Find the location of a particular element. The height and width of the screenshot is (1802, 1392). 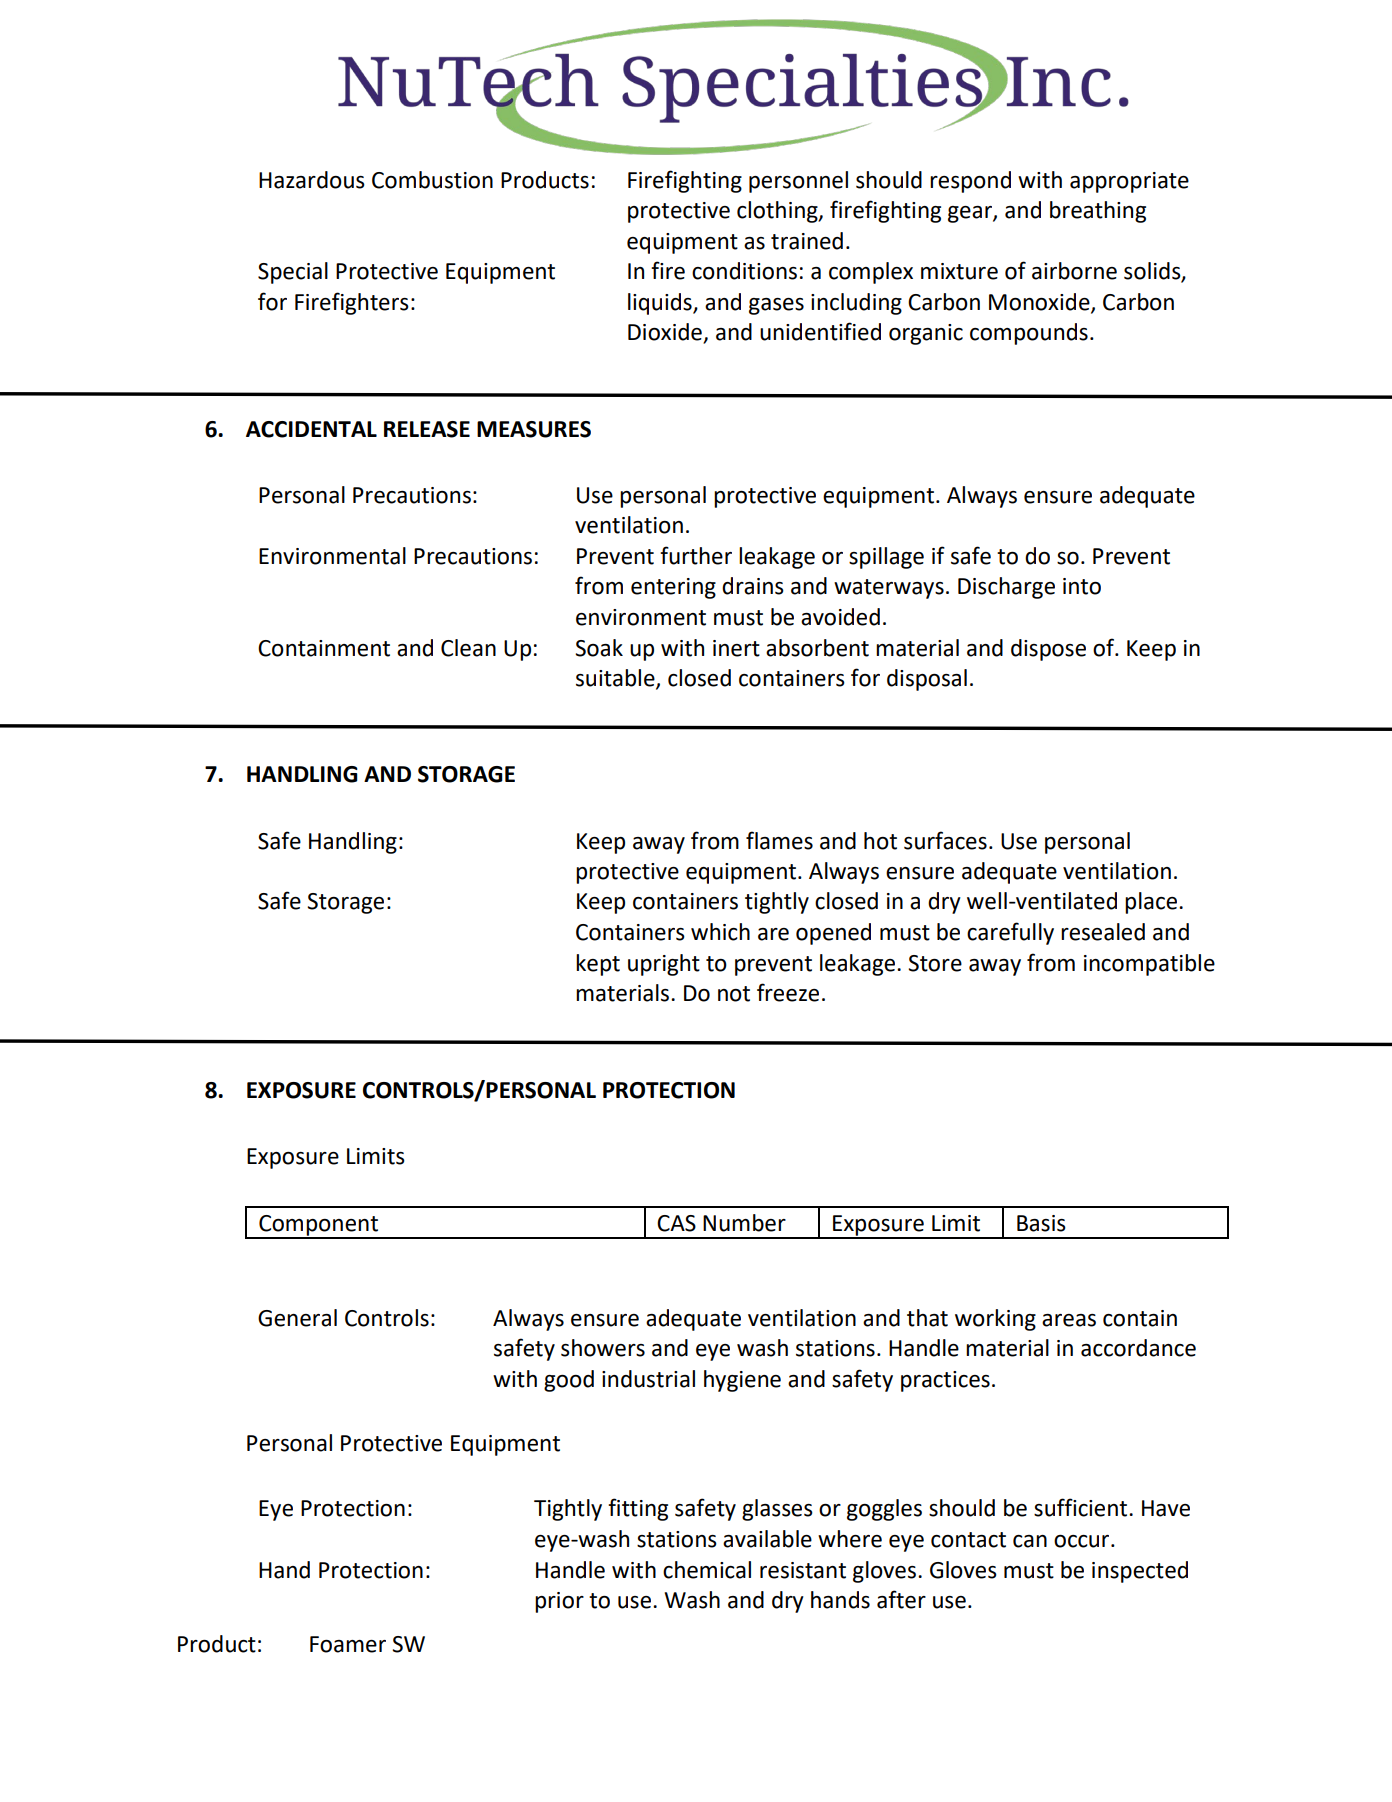

Combustion is located at coordinates (432, 180).
